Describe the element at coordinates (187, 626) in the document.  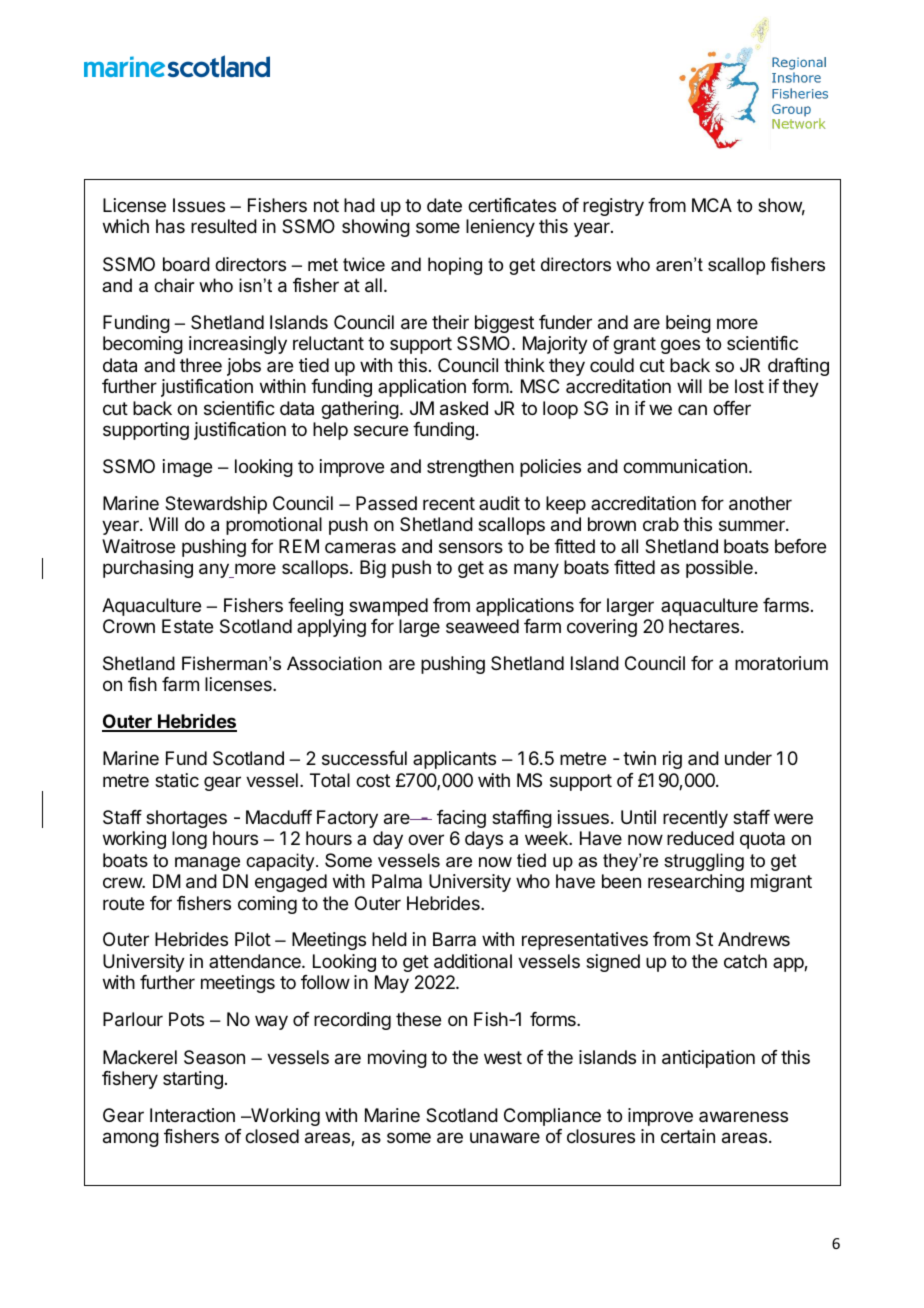
I see `Estate` at that location.
